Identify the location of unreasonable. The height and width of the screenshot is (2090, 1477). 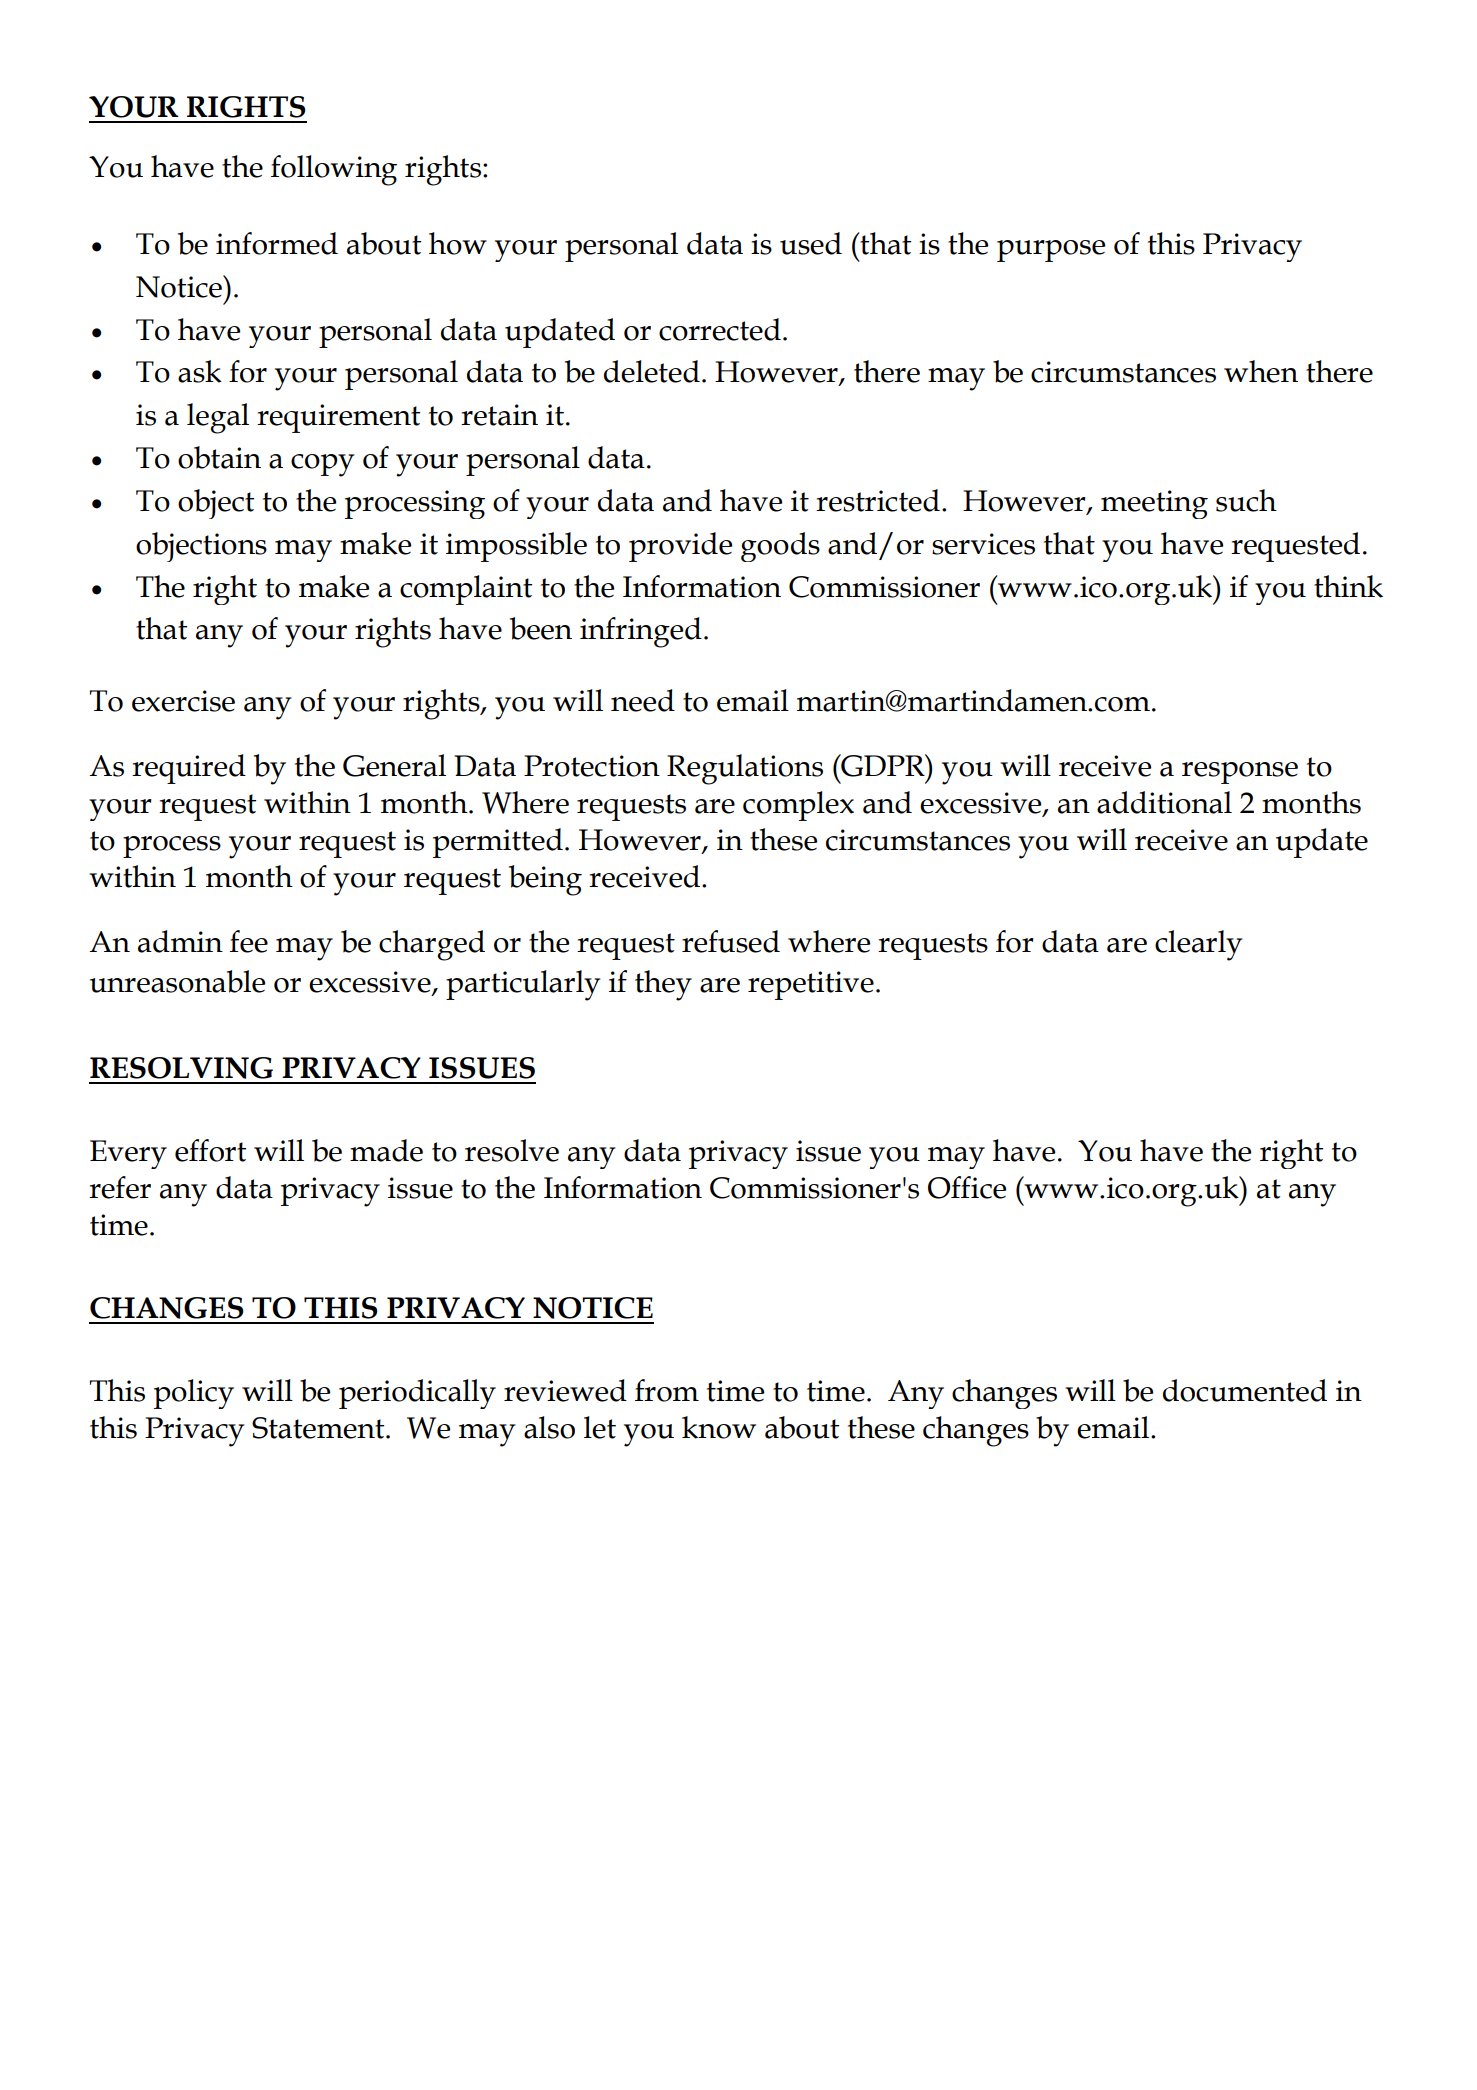
(177, 981).
